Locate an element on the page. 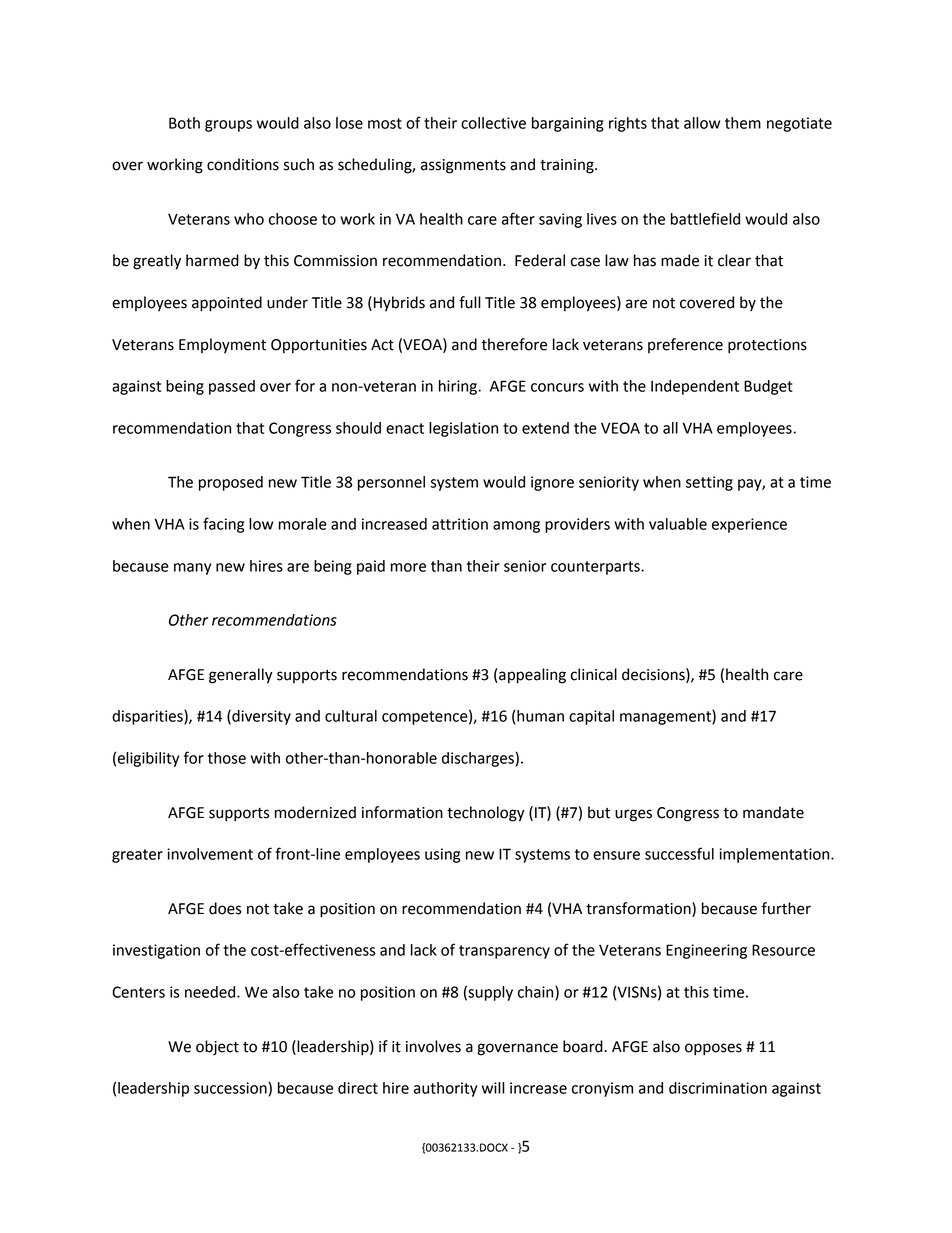 The height and width of the page is (1233, 952). conditions is located at coordinates (243, 164).
